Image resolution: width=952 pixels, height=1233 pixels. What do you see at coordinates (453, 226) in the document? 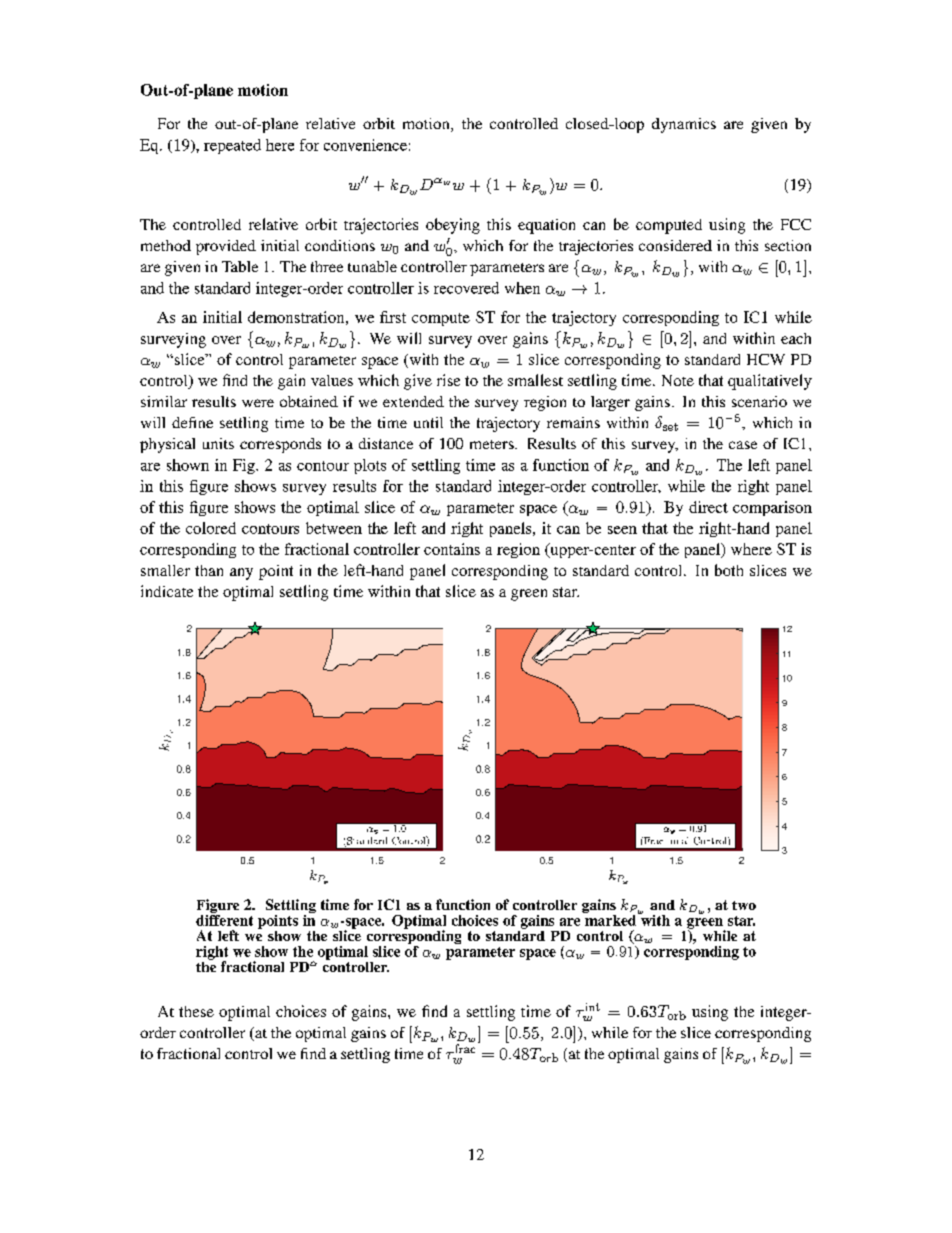
I see `obeying` at bounding box center [453, 226].
